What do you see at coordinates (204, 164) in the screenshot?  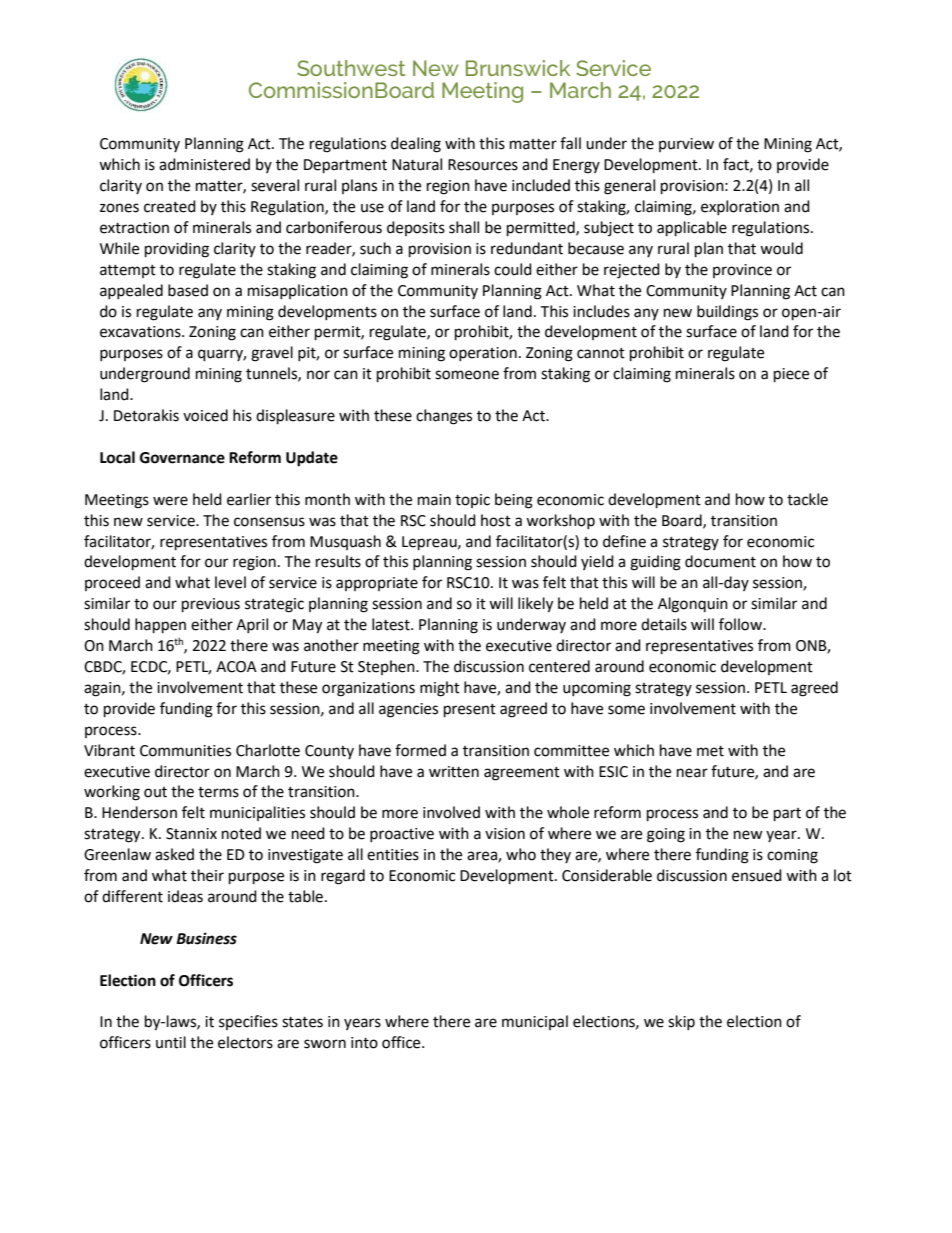 I see `administered` at bounding box center [204, 164].
